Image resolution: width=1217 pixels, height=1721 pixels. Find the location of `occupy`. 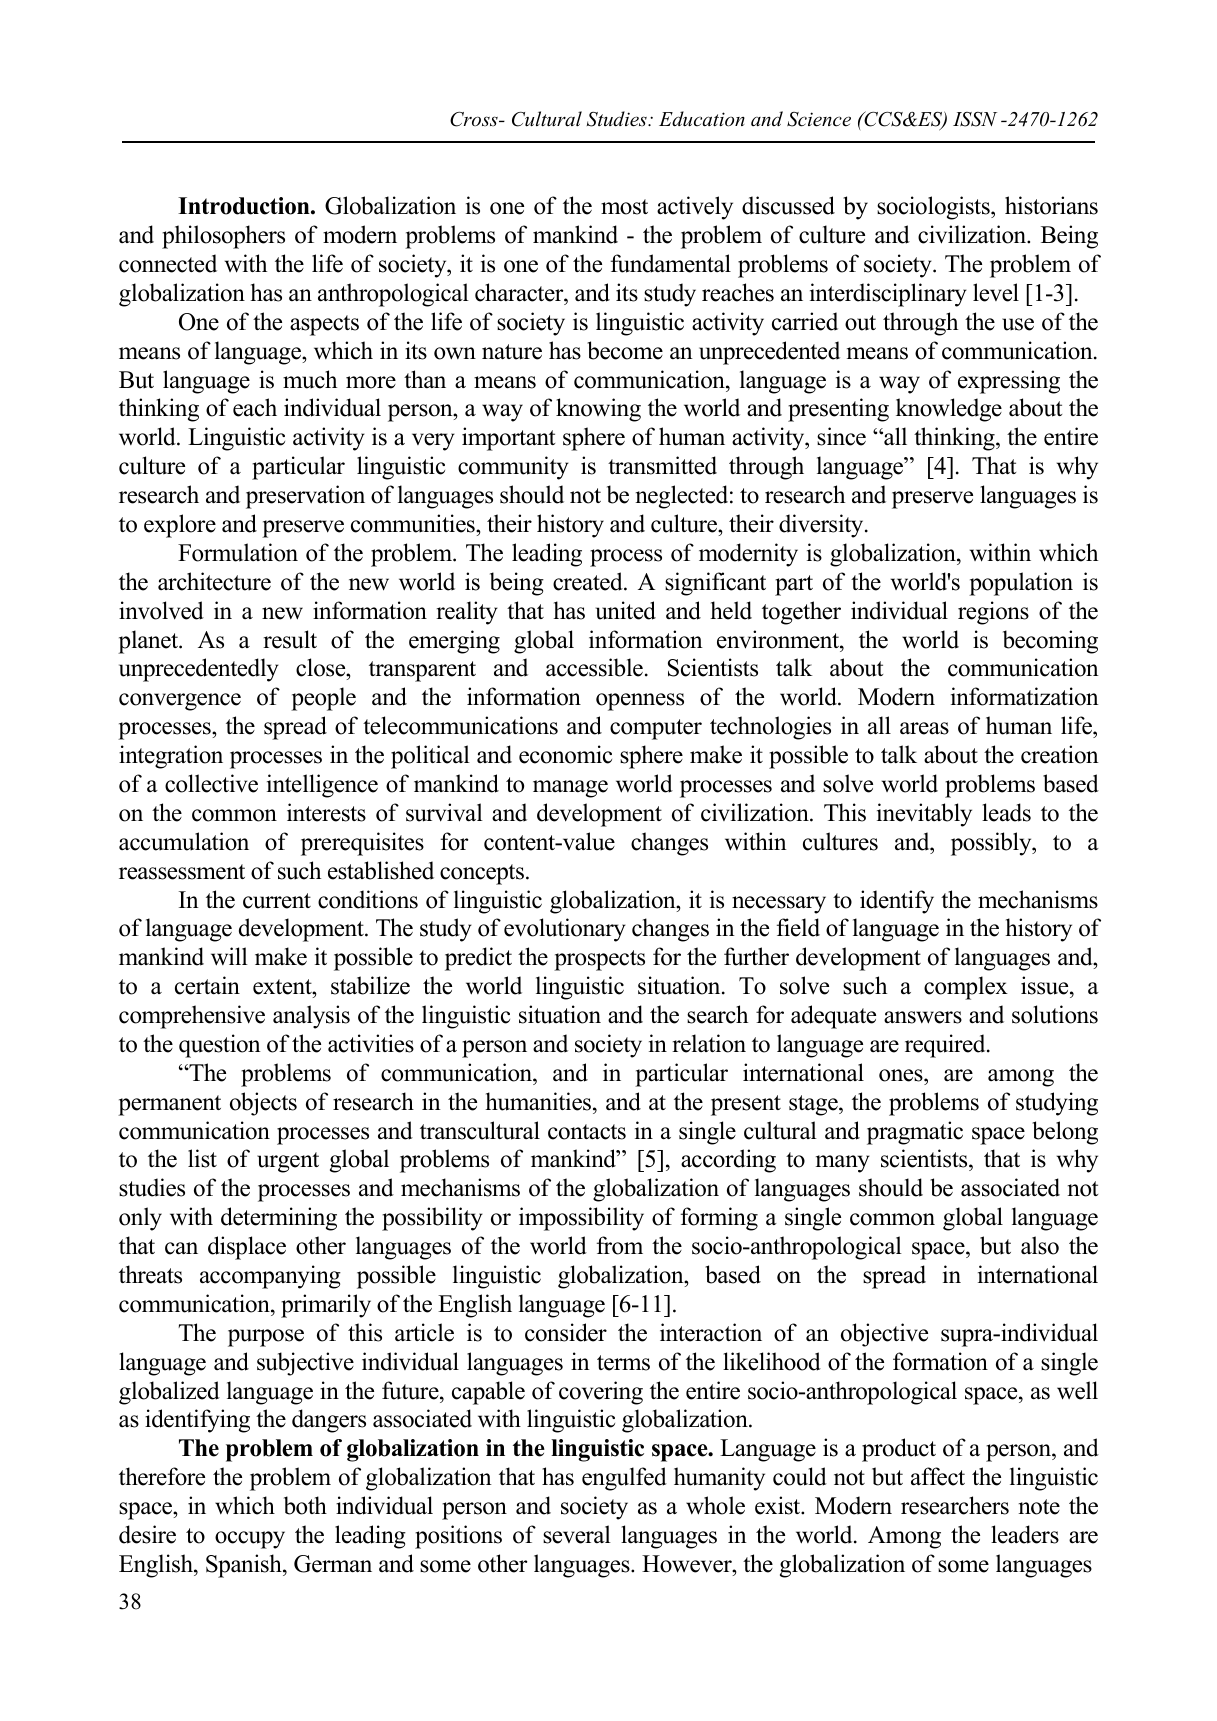

occupy is located at coordinates (250, 1540).
